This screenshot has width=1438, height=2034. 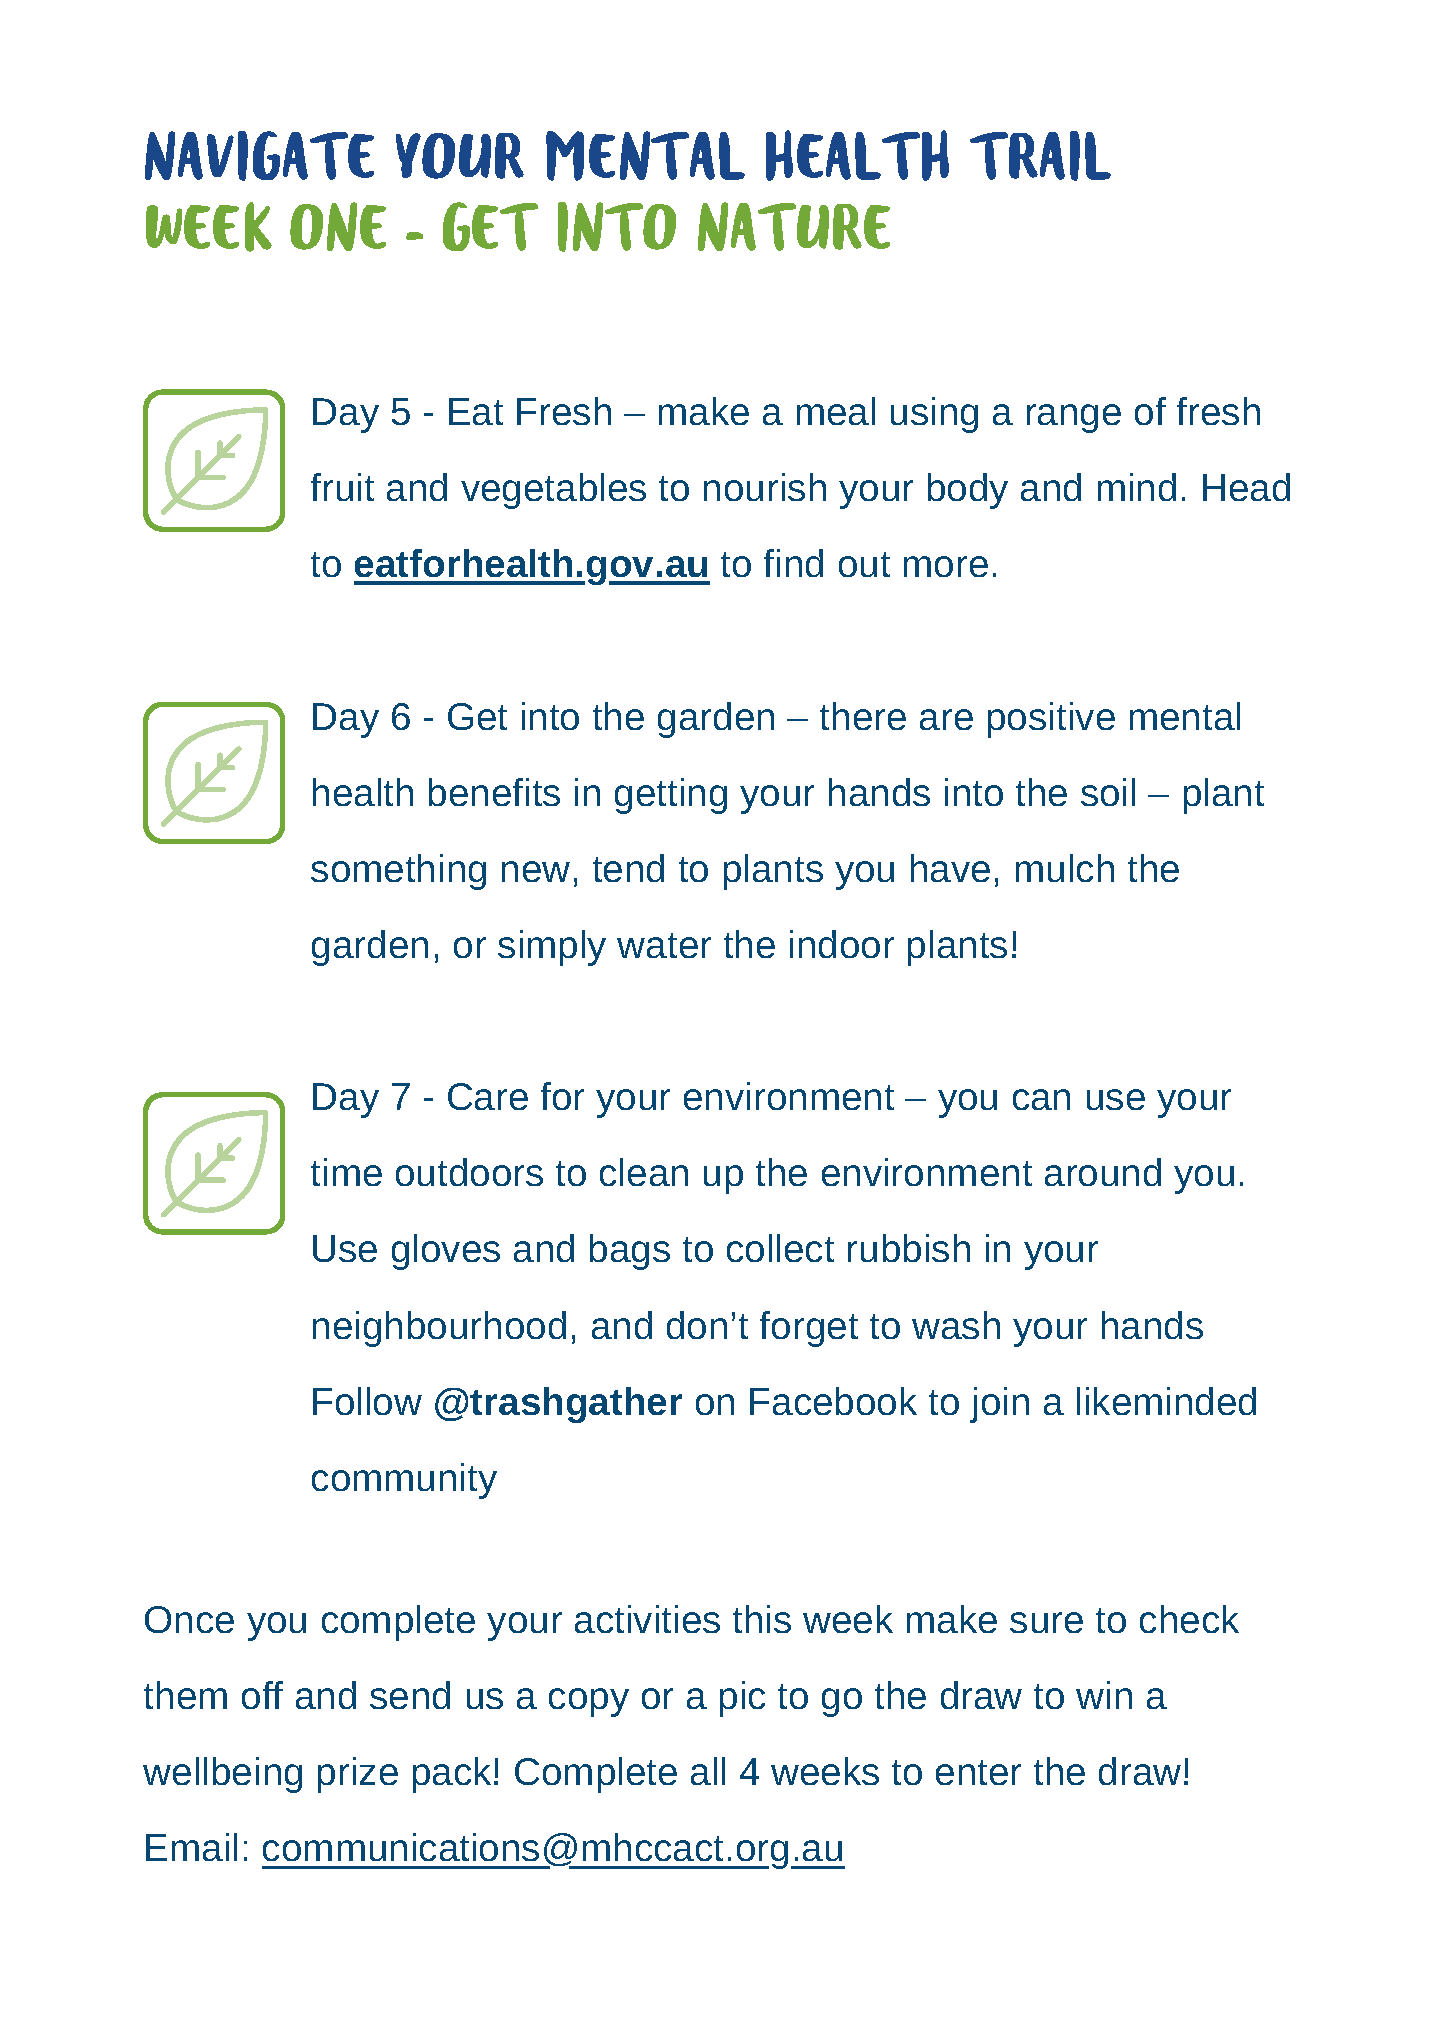 What do you see at coordinates (1103, 1172) in the screenshot?
I see `around` at bounding box center [1103, 1172].
